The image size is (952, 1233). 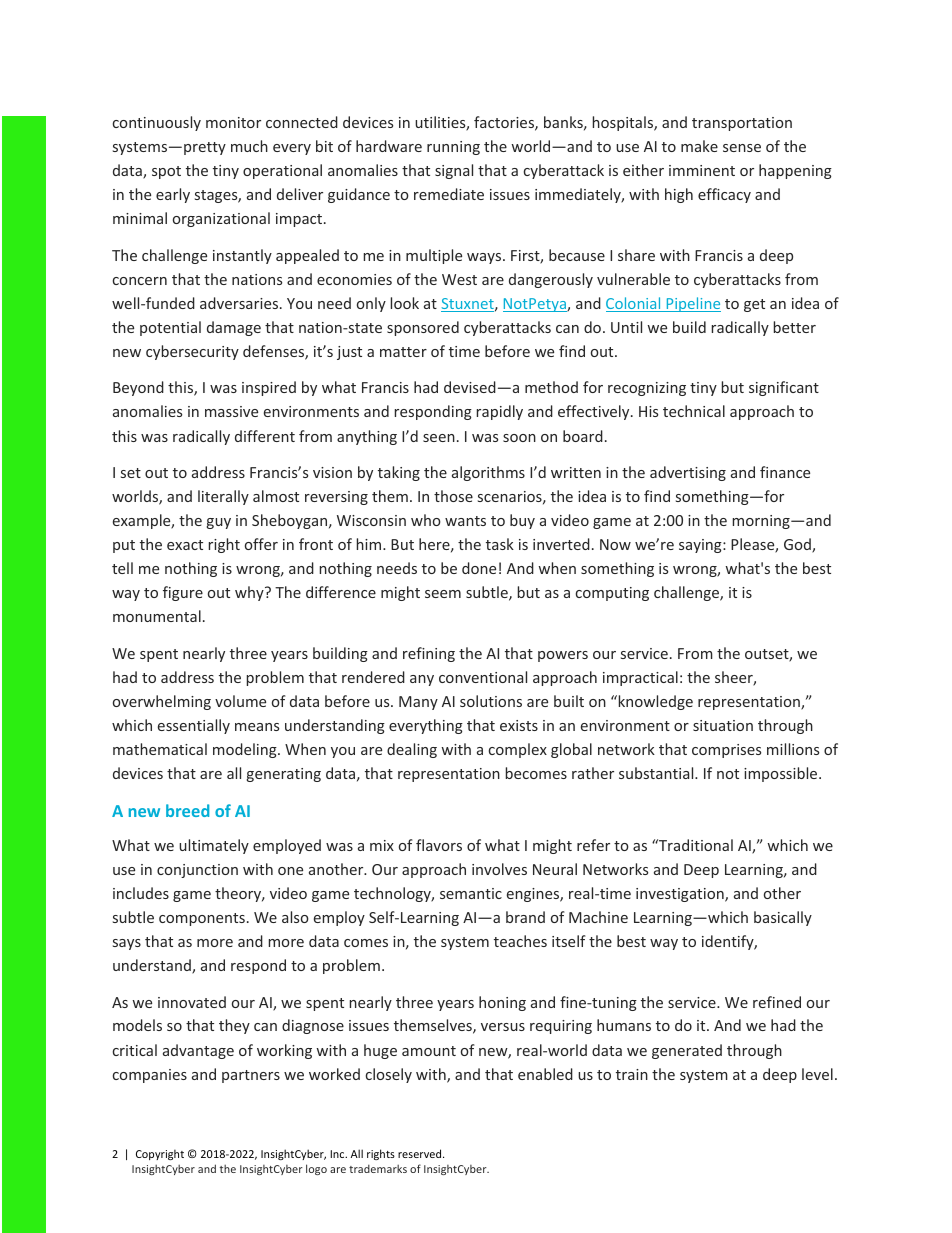 I want to click on impractical, so click(x=640, y=678).
